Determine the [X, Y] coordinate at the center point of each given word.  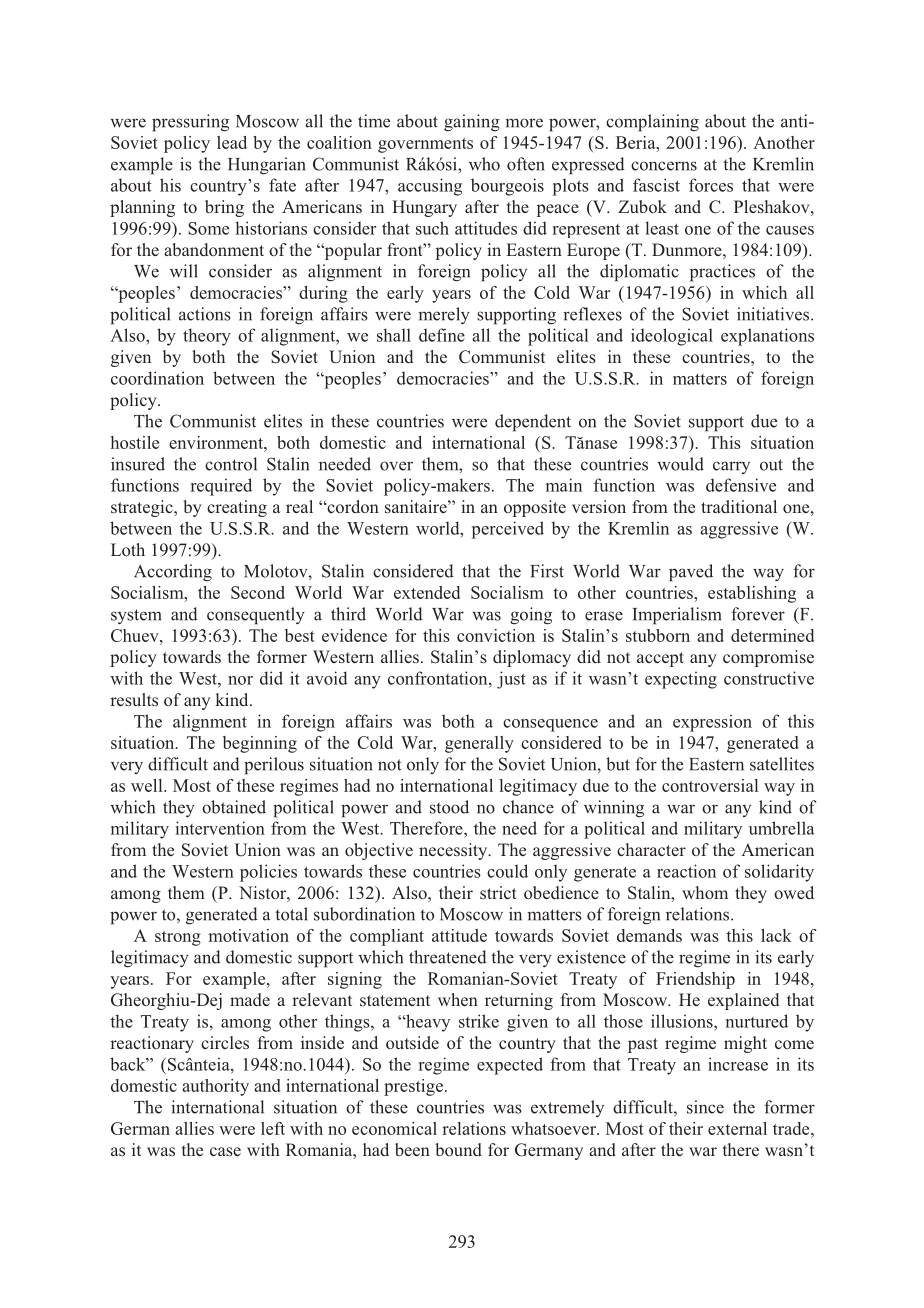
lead [232, 142]
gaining [472, 123]
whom [705, 892]
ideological [672, 337]
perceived [508, 530]
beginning [260, 744]
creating [237, 508]
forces [711, 185]
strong [178, 938]
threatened [448, 957]
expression [712, 723]
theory [207, 337]
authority [215, 1087]
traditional [739, 506]
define [442, 335]
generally [479, 744]
